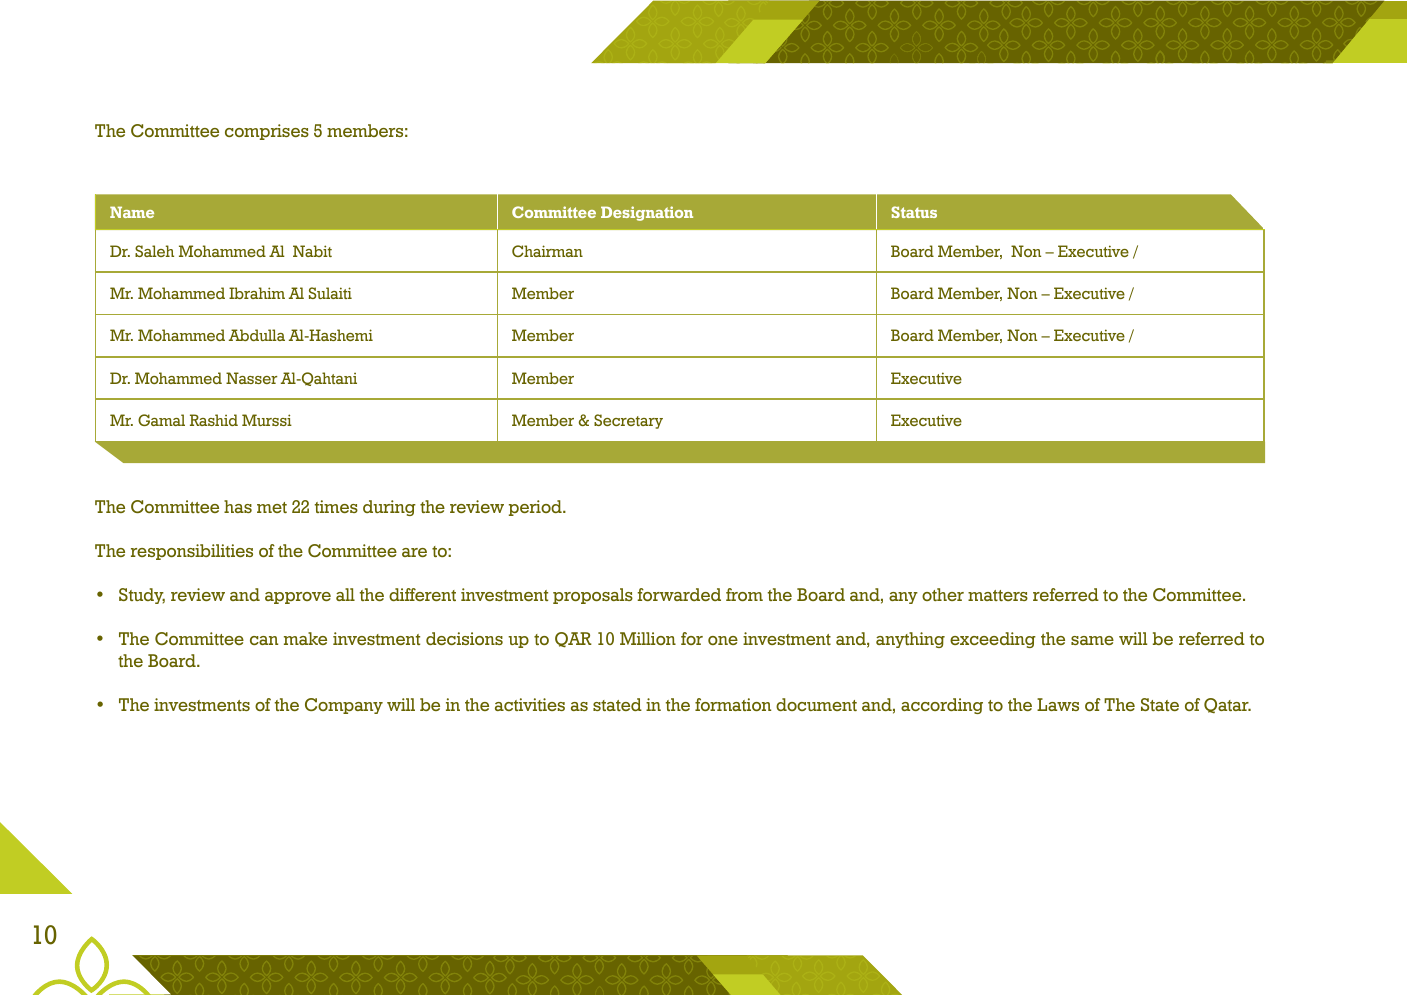 The height and width of the image is (995, 1407). What do you see at coordinates (733, 704) in the image?
I see `formation` at bounding box center [733, 704].
